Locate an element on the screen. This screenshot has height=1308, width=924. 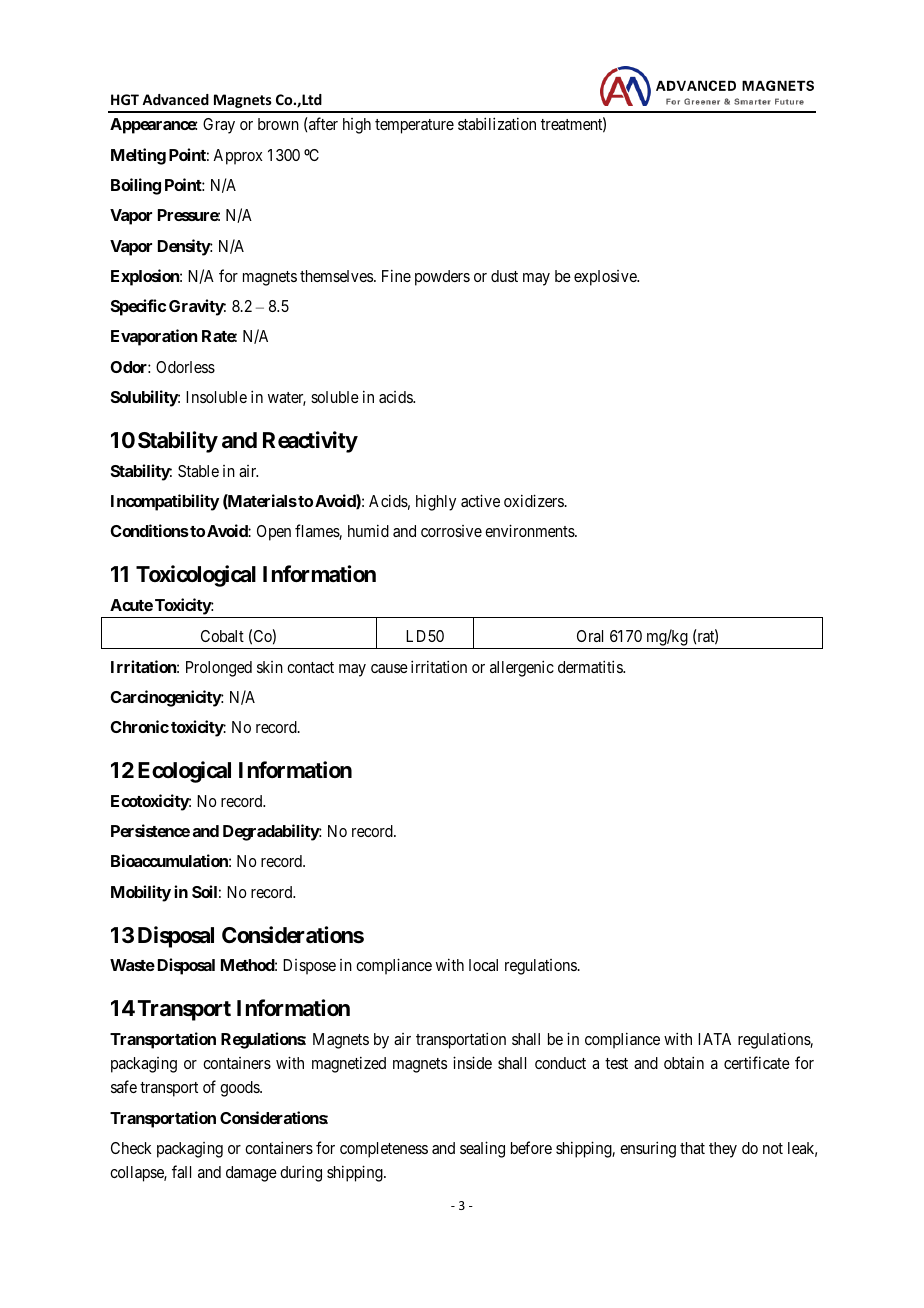
Prolonged is located at coordinates (219, 669).
